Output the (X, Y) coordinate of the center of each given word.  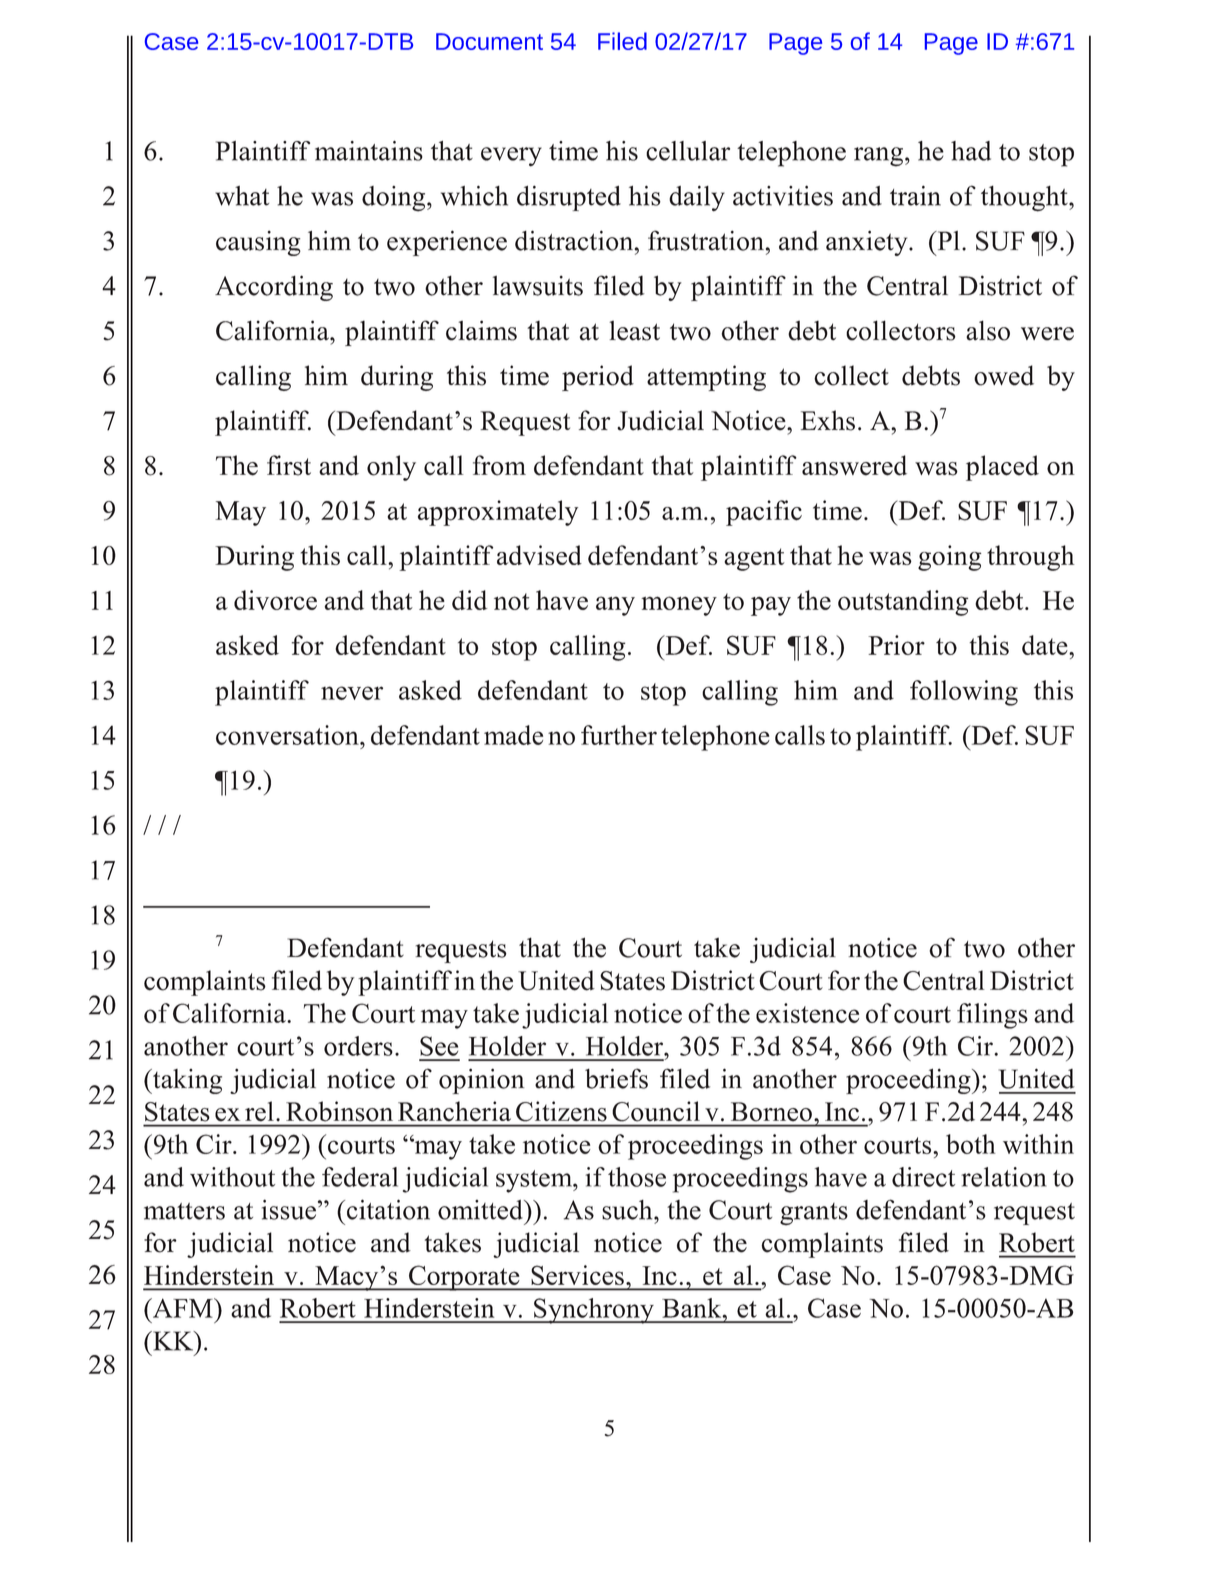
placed (1002, 468)
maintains (369, 151)
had (971, 151)
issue (289, 1209)
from (499, 465)
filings (992, 1016)
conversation (288, 735)
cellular (688, 151)
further (619, 735)
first (289, 465)
